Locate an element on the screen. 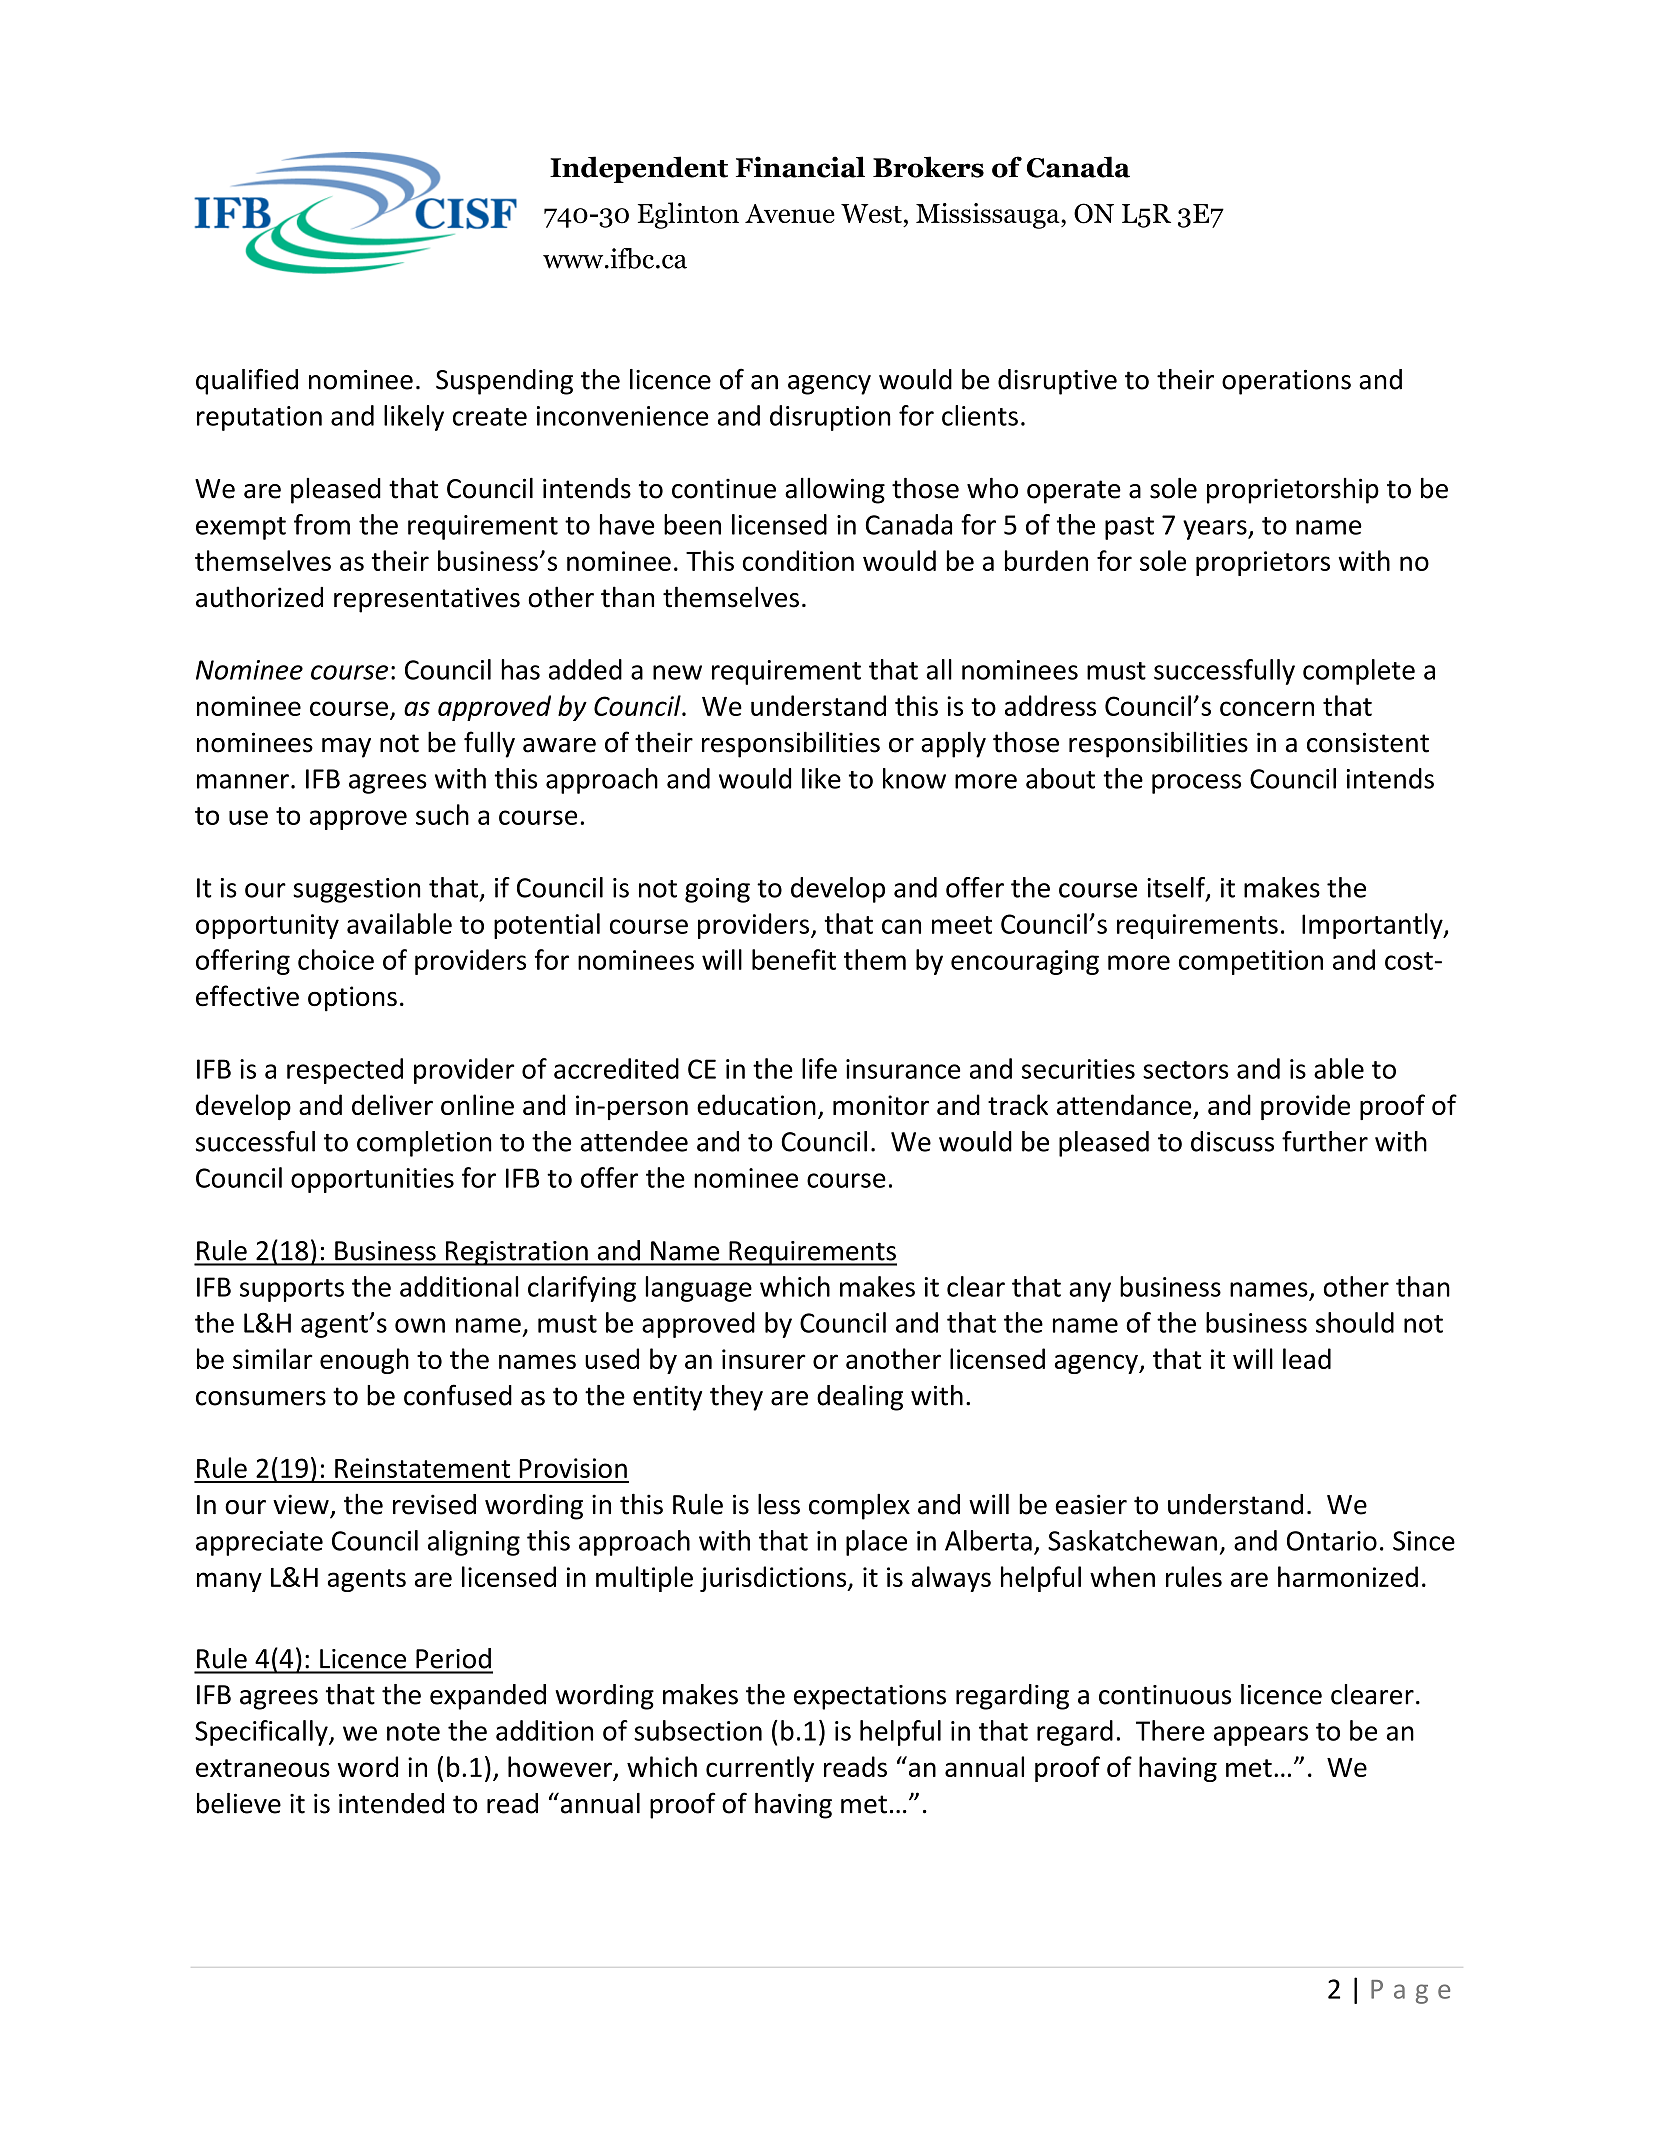 Image resolution: width=1654 pixels, height=2140 pixels. currently is located at coordinates (760, 1769).
